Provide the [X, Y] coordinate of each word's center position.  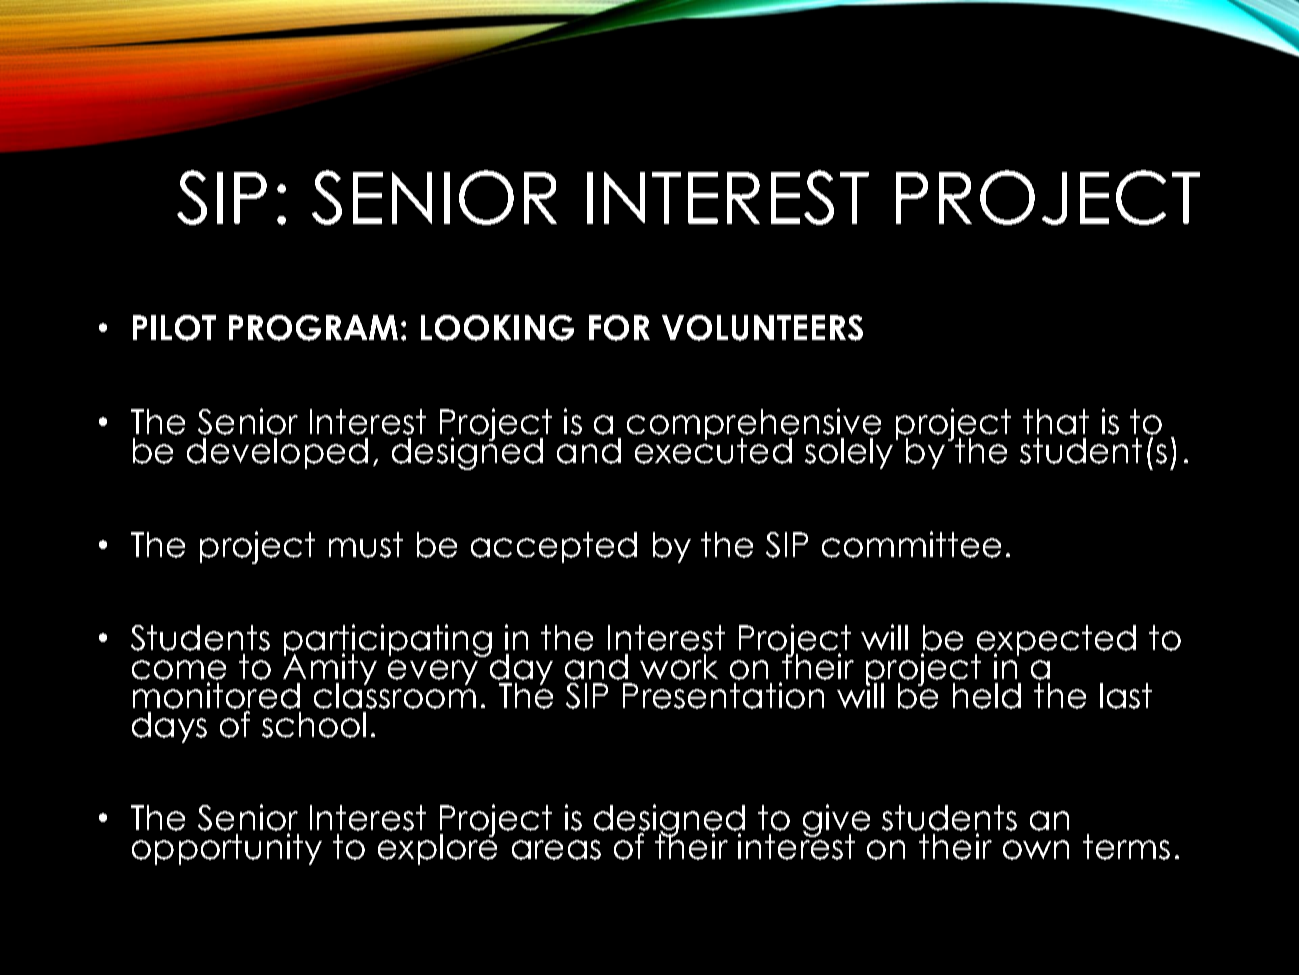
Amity [330, 669]
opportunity [227, 849]
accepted [554, 547]
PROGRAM [313, 328]
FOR [619, 328]
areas [556, 850]
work [679, 667]
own [1036, 850]
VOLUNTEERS [762, 328]
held [987, 696]
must [366, 545]
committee [911, 544]
